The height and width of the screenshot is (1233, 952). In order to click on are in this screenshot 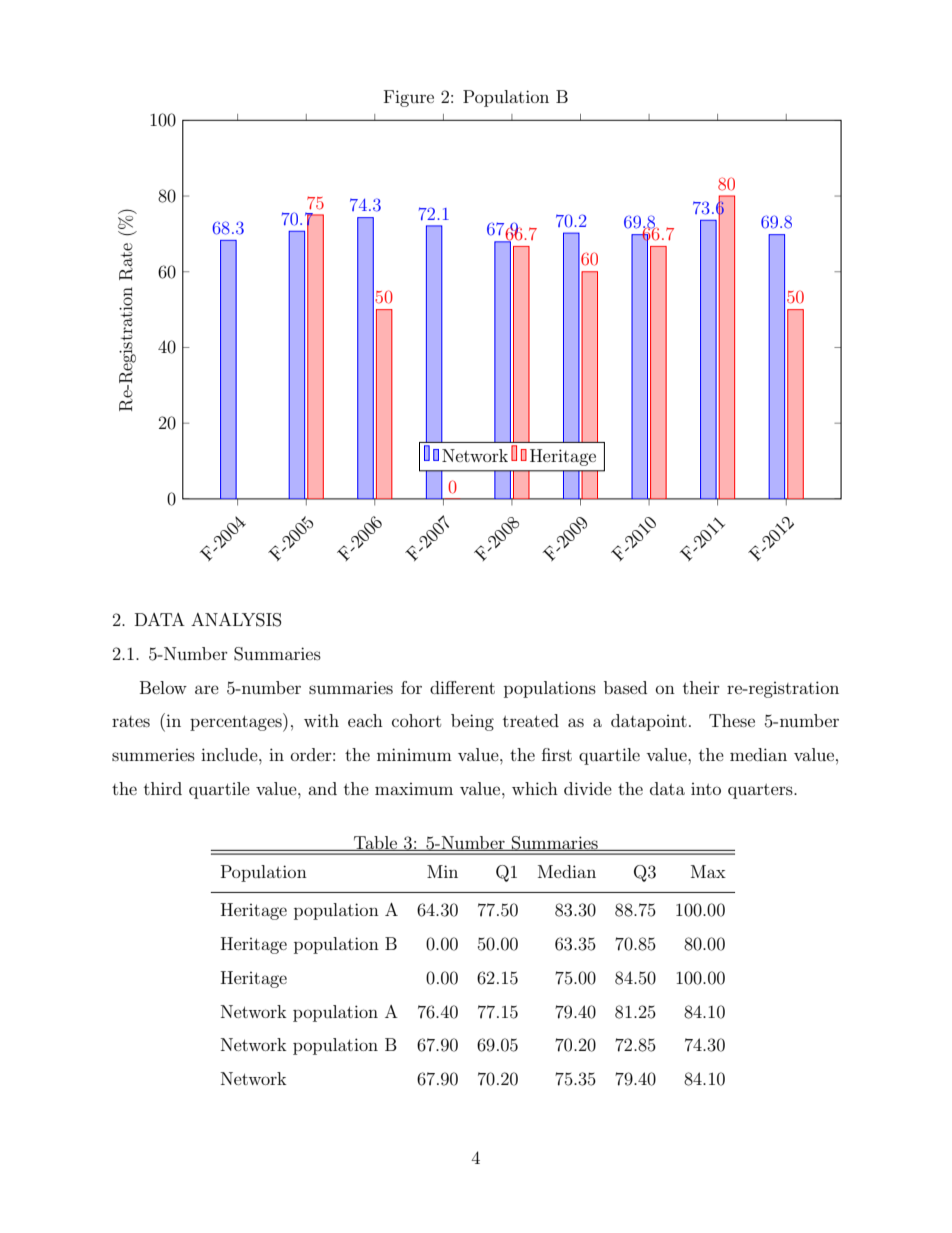, I will do `click(207, 689)`.
